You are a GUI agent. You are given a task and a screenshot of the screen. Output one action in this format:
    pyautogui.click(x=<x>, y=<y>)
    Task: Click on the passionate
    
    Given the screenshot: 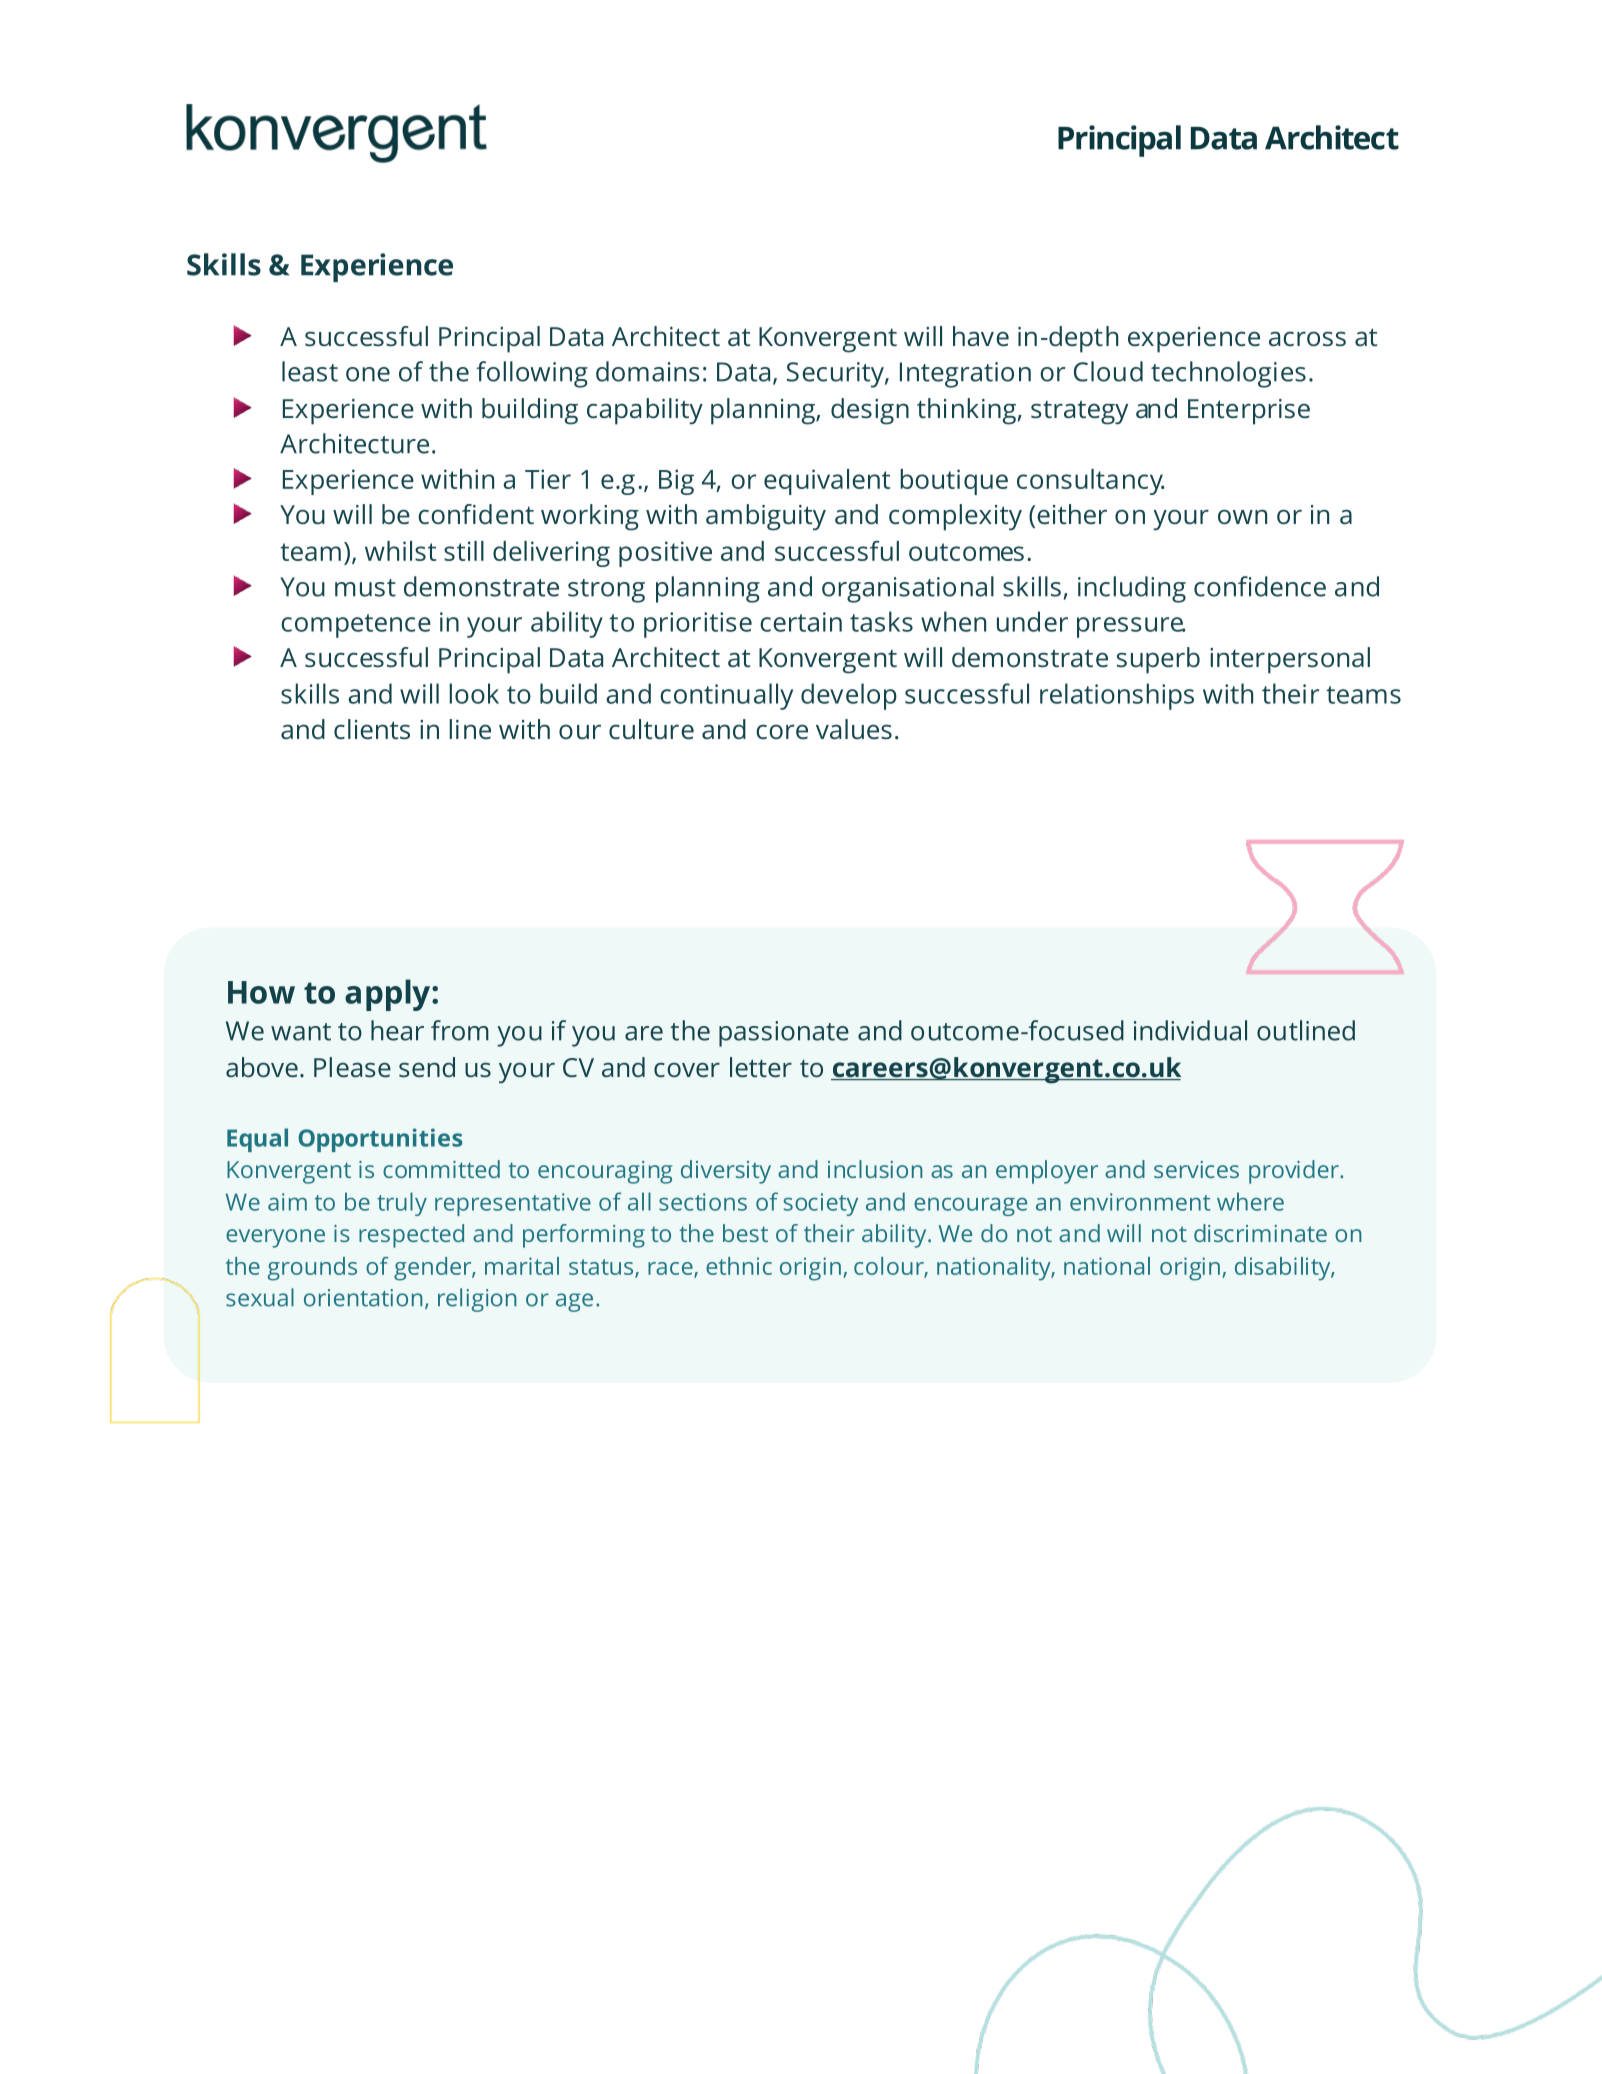 What is the action you would take?
    pyautogui.click(x=784, y=1034)
